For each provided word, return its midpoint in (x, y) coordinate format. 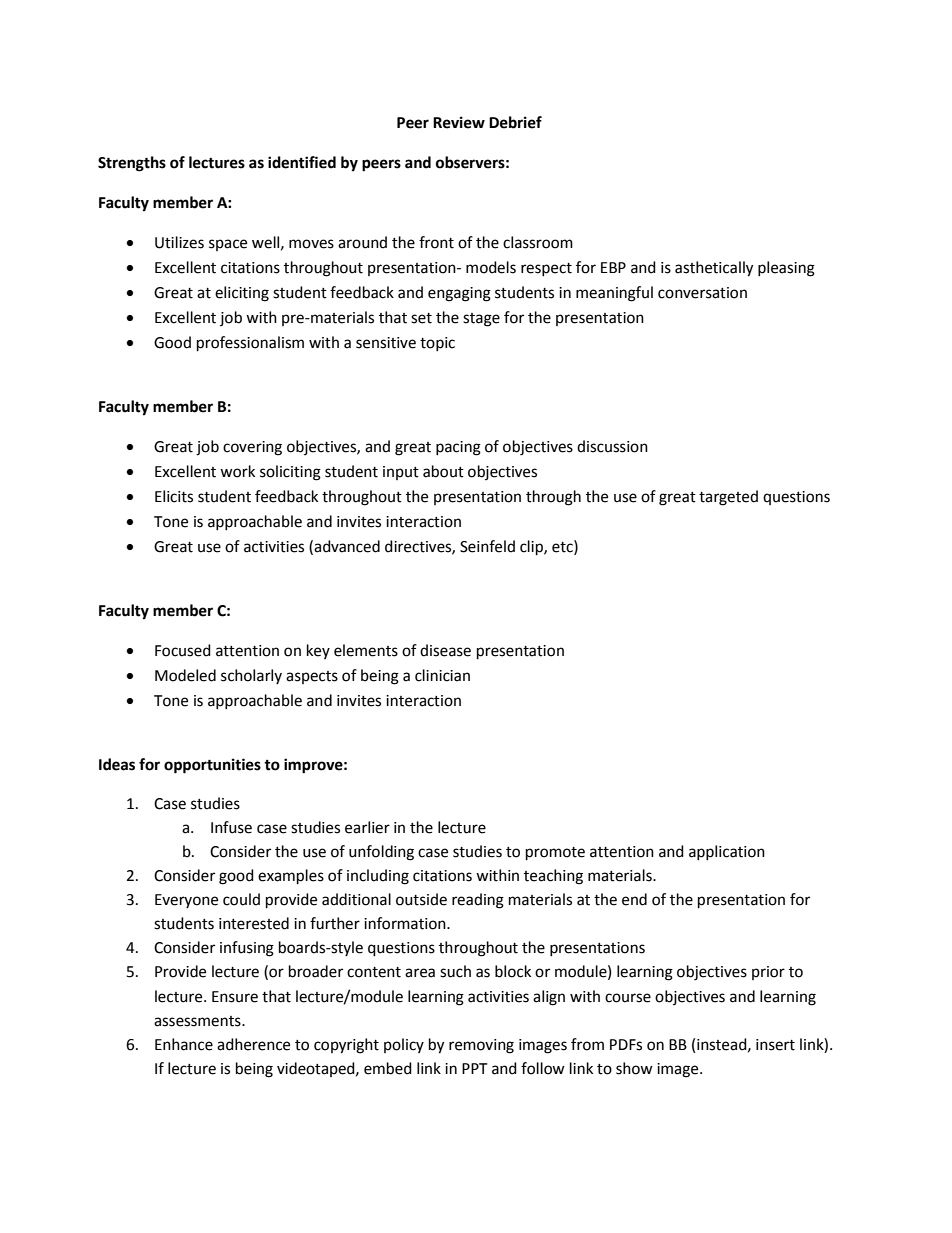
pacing (458, 448)
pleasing (786, 269)
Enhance (184, 1044)
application (727, 852)
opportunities (212, 766)
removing (481, 1046)
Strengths (132, 164)
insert (775, 1045)
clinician (442, 675)
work (237, 471)
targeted (728, 498)
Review (459, 122)
